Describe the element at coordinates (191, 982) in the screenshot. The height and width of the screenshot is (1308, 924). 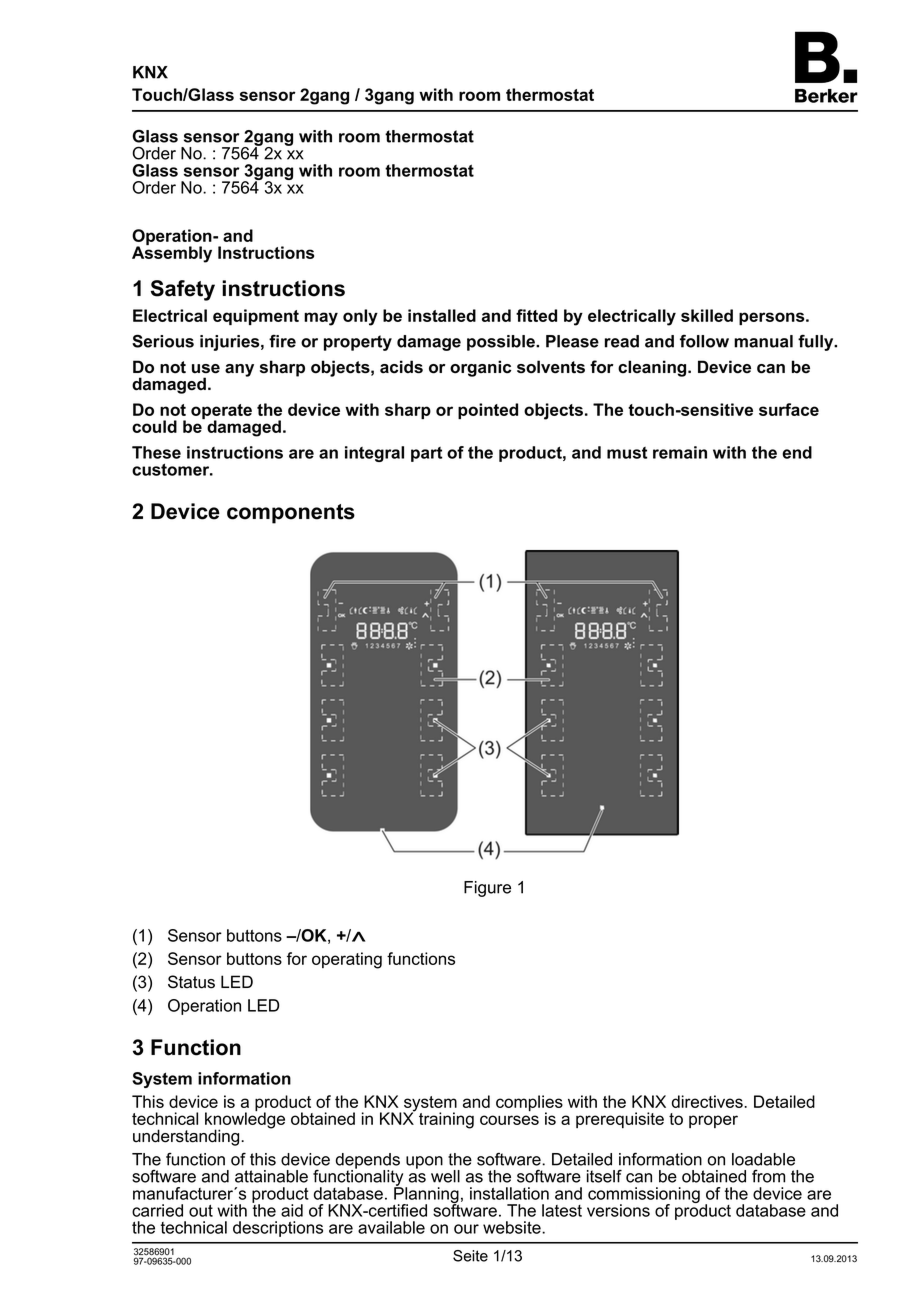
I see `Status` at that location.
